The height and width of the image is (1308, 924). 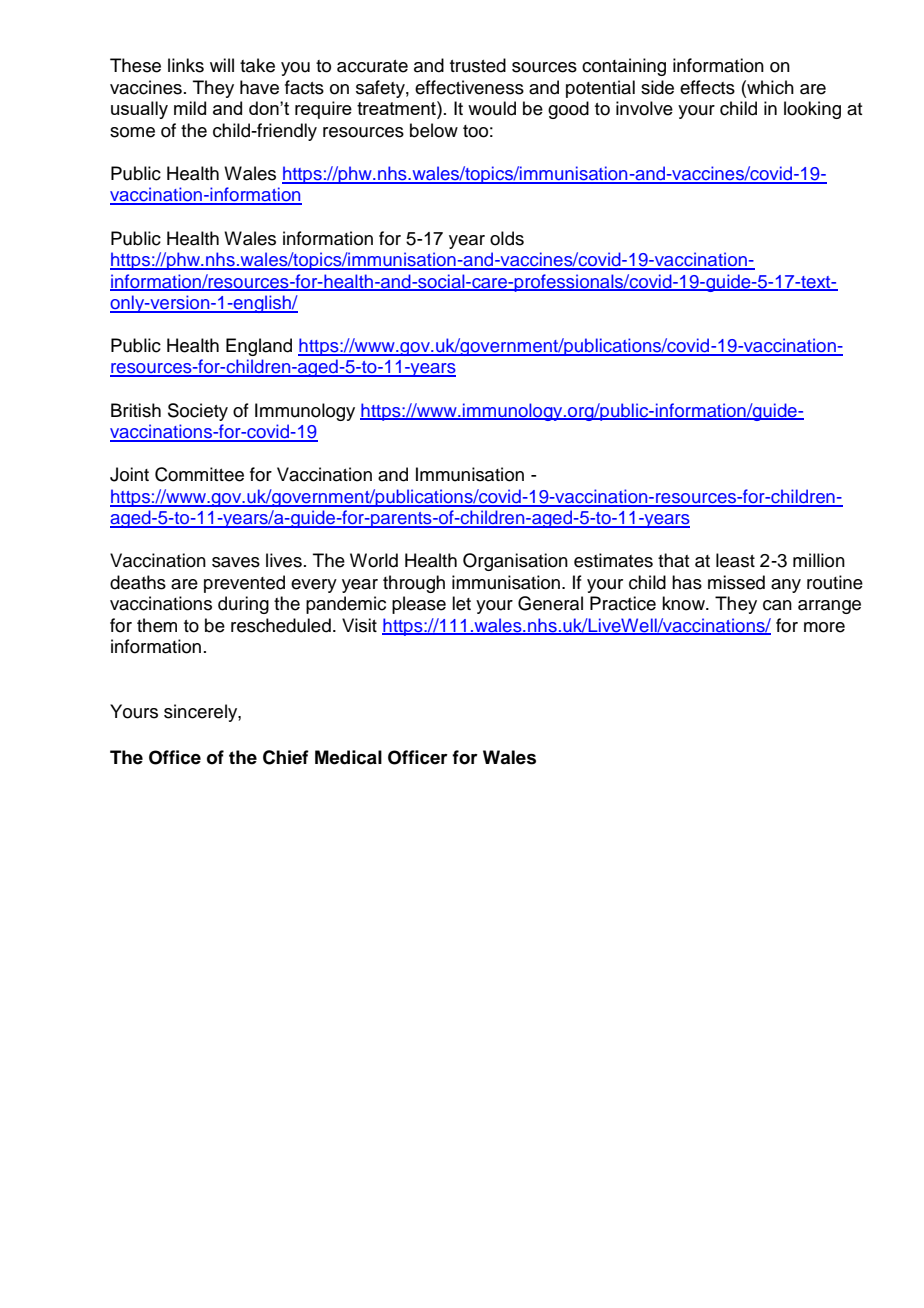 What do you see at coordinates (286, 757) in the image?
I see `Chief` at bounding box center [286, 757].
